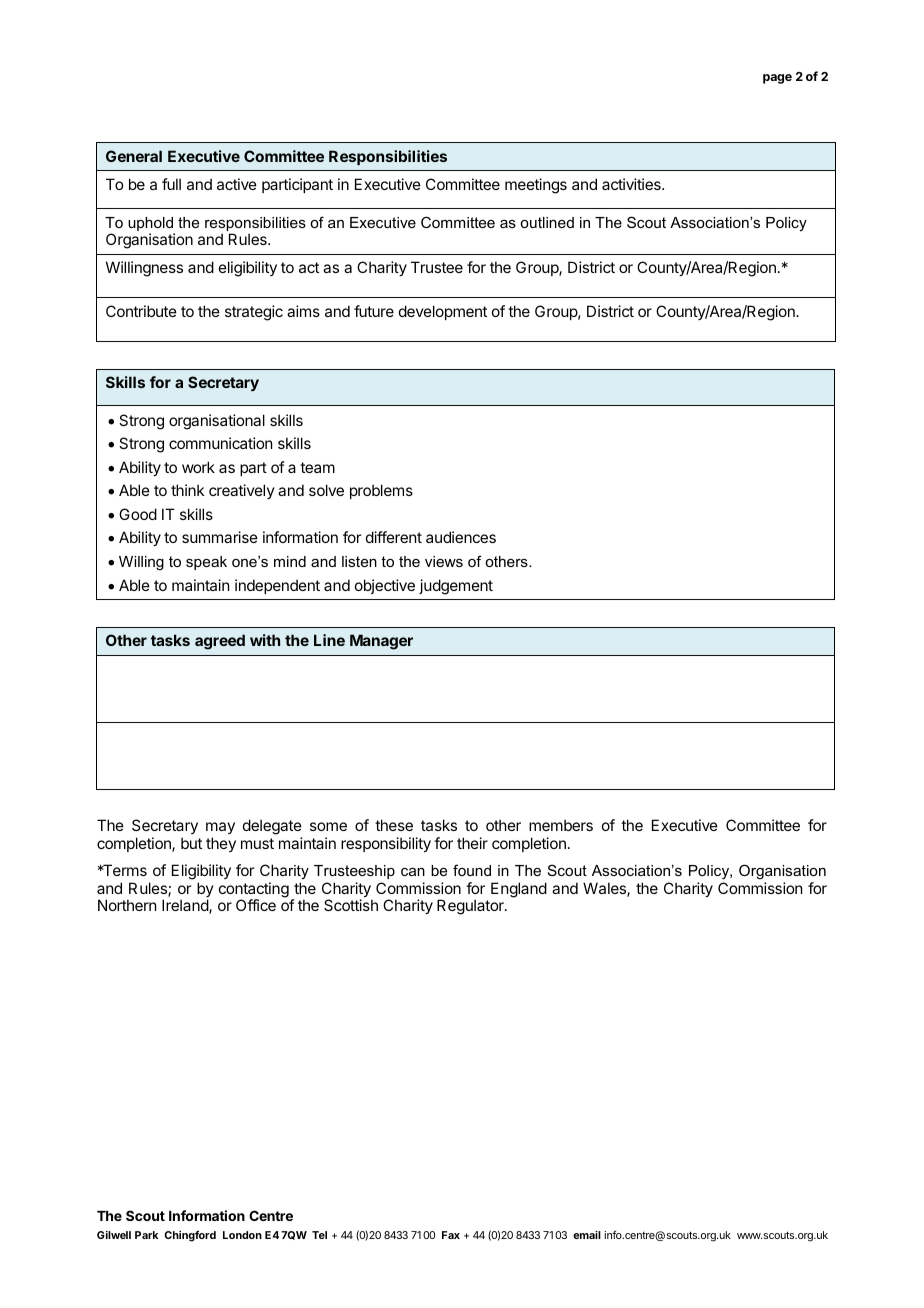 This screenshot has height=1308, width=924. I want to click on meetings, so click(536, 186).
